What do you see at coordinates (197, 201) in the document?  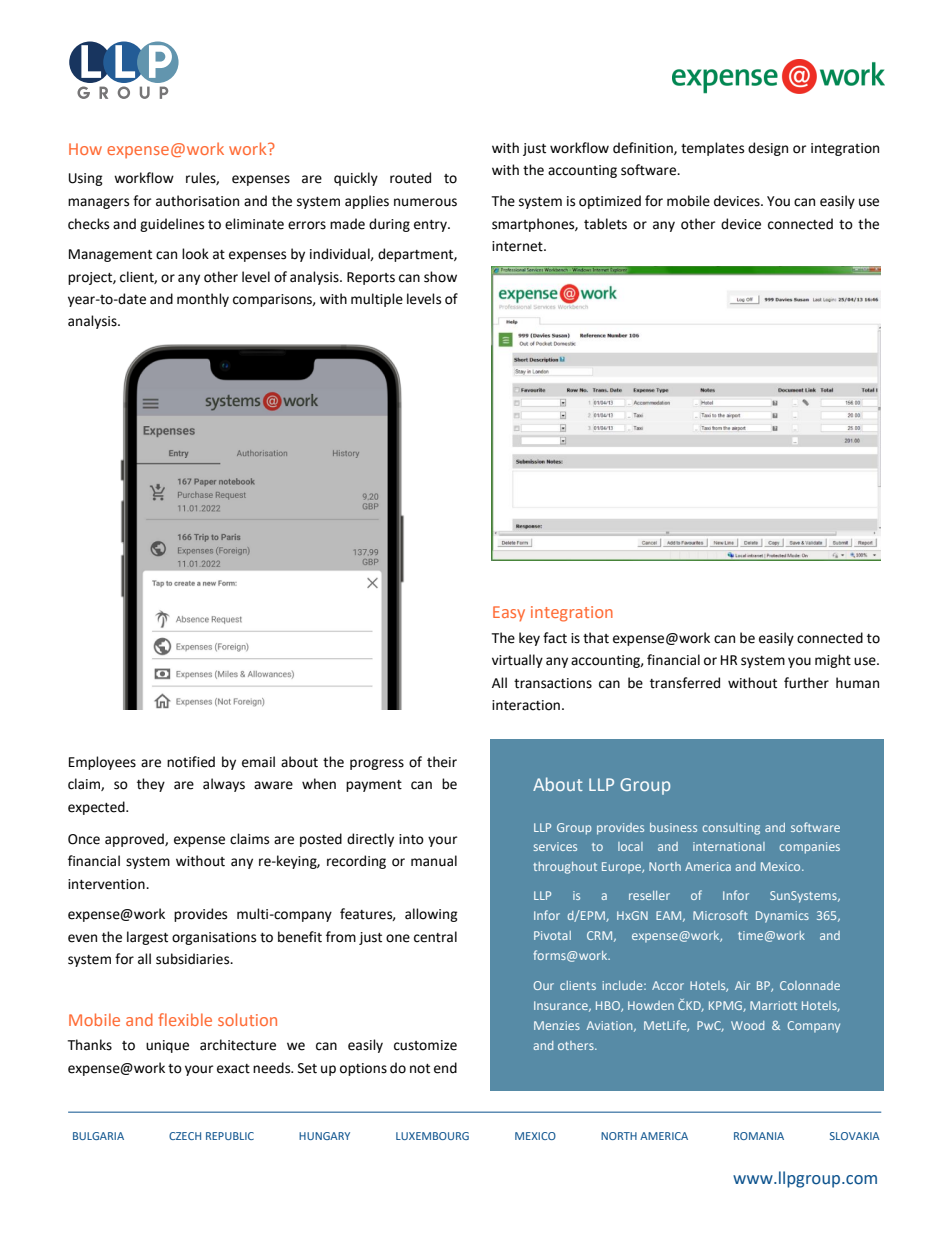 I see `authorisation` at bounding box center [197, 201].
